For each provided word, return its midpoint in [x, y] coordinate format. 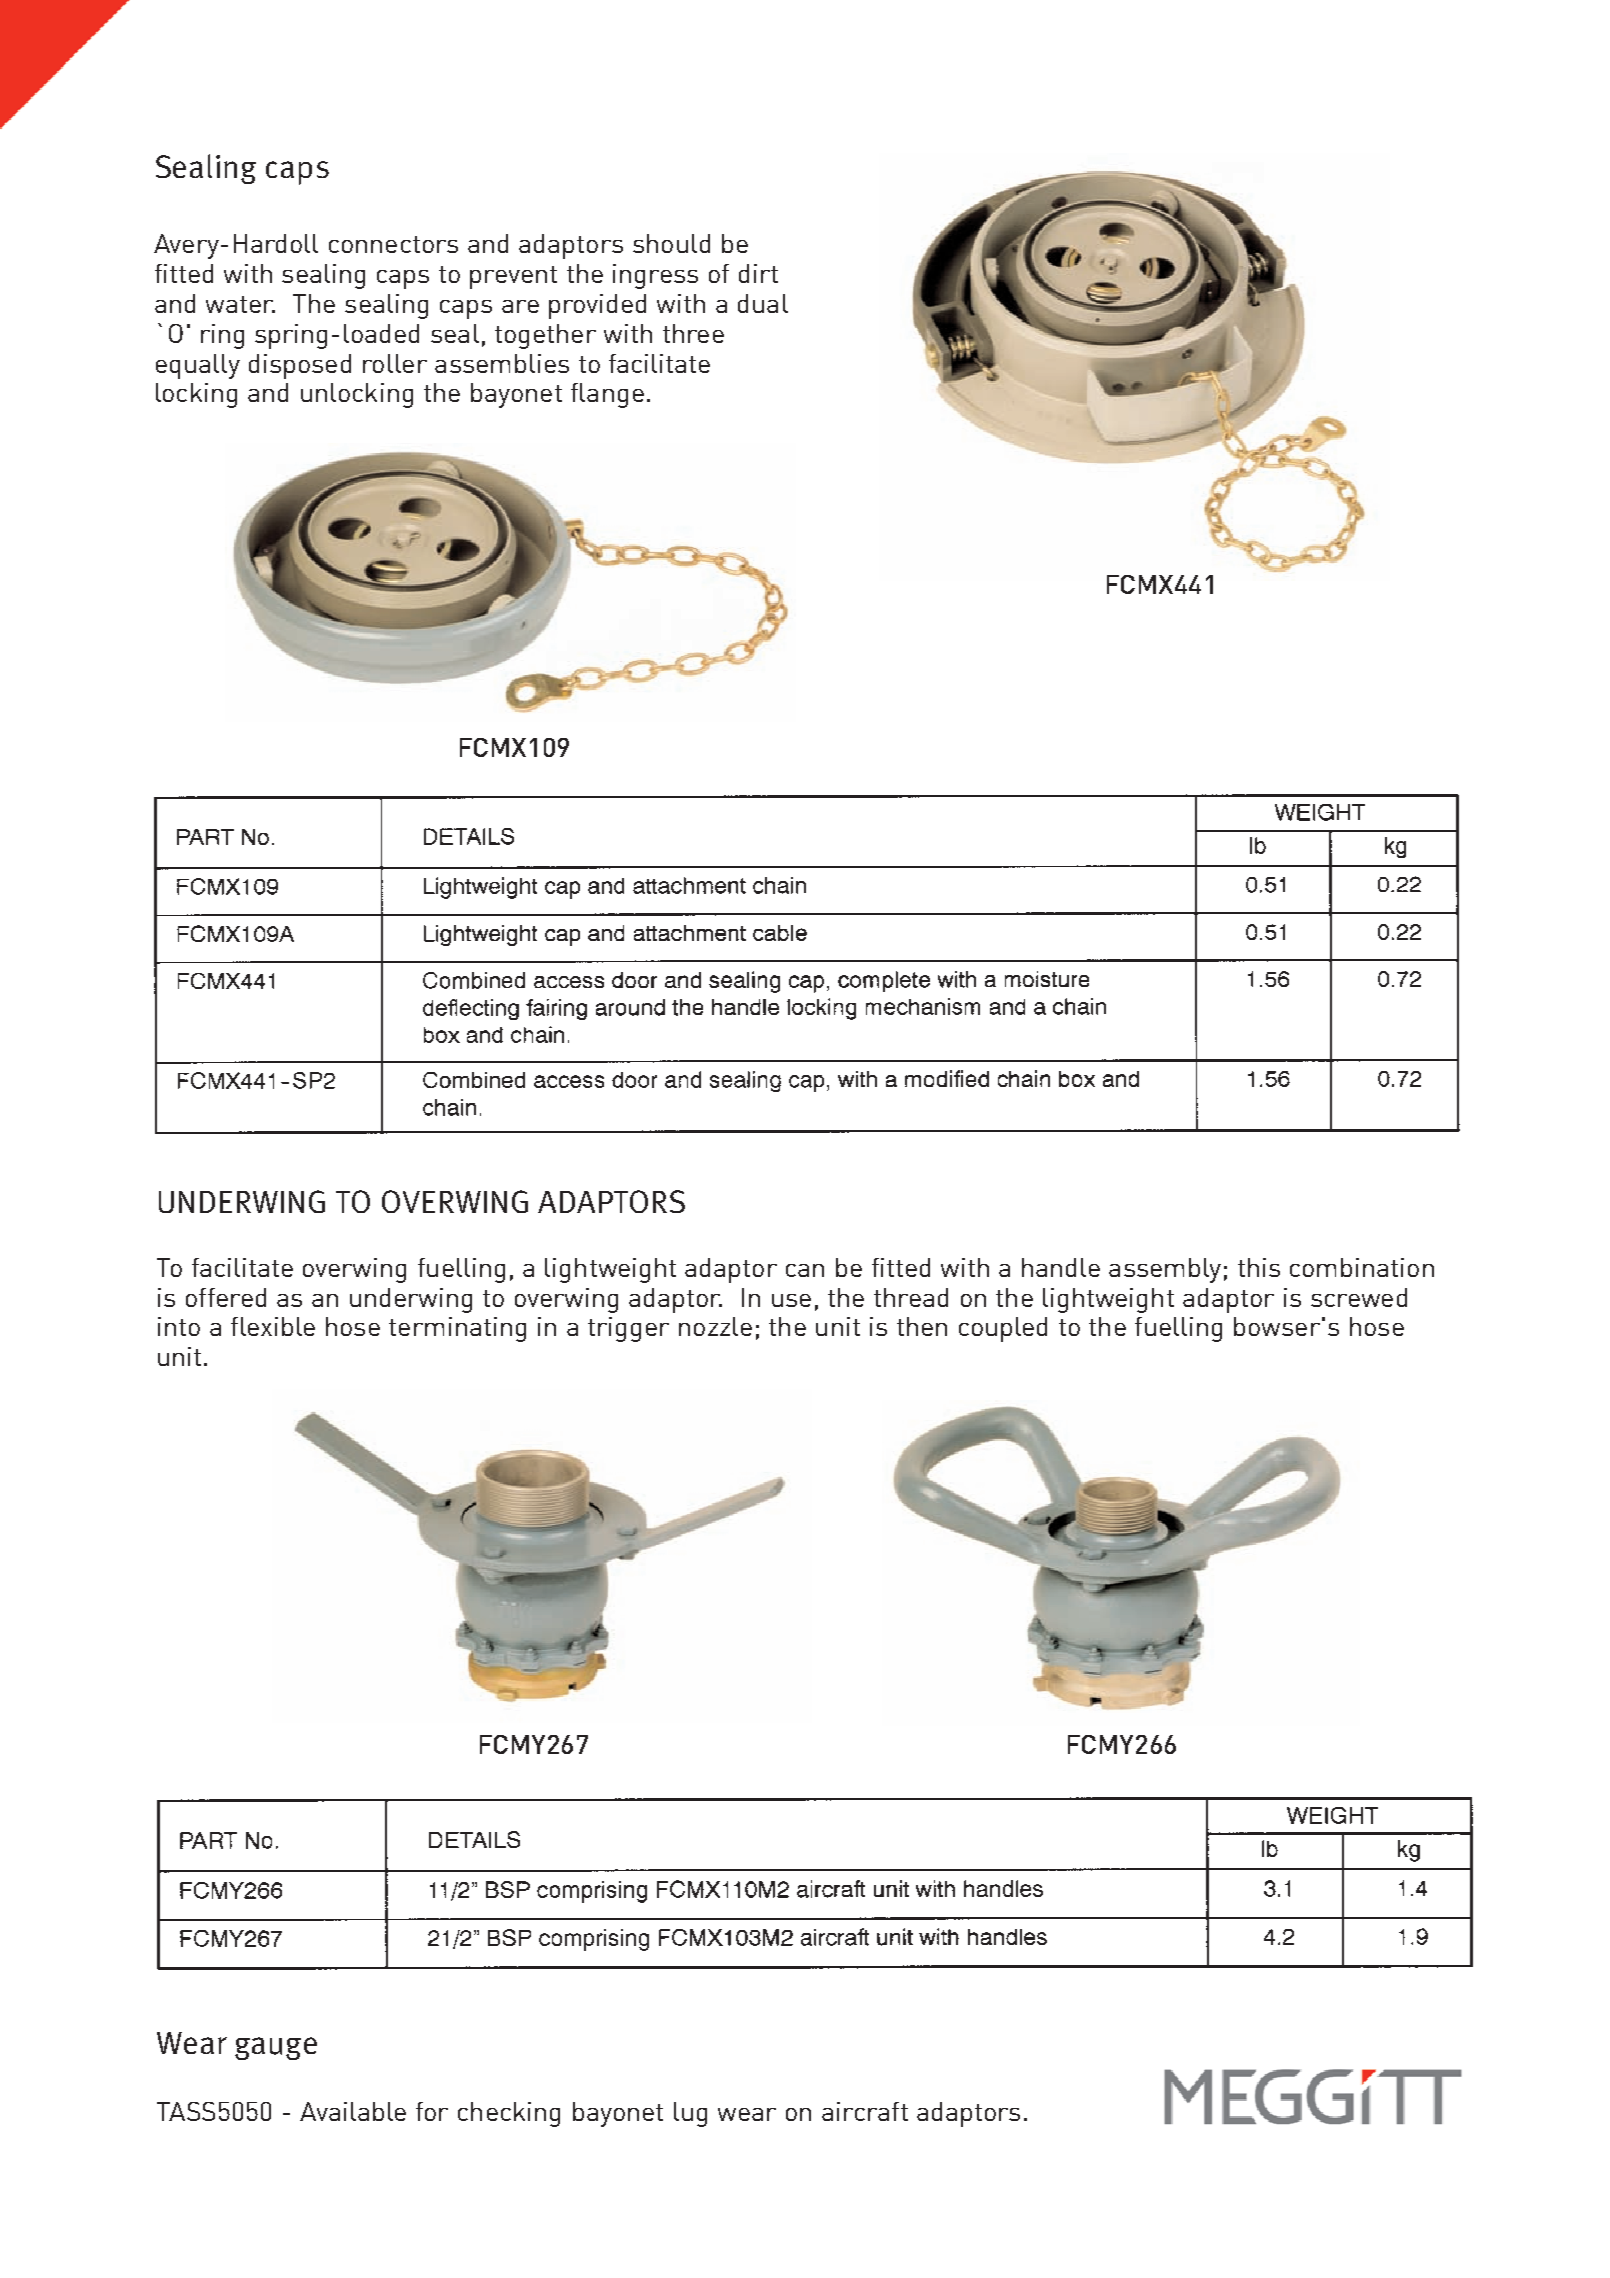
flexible [273, 1326]
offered [226, 1297]
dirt [758, 273]
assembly [1165, 1270]
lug [690, 2114]
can [805, 1270]
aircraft [865, 2111]
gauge [276, 2048]
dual [763, 303]
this [1259, 1267]
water [240, 304]
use [791, 1300]
